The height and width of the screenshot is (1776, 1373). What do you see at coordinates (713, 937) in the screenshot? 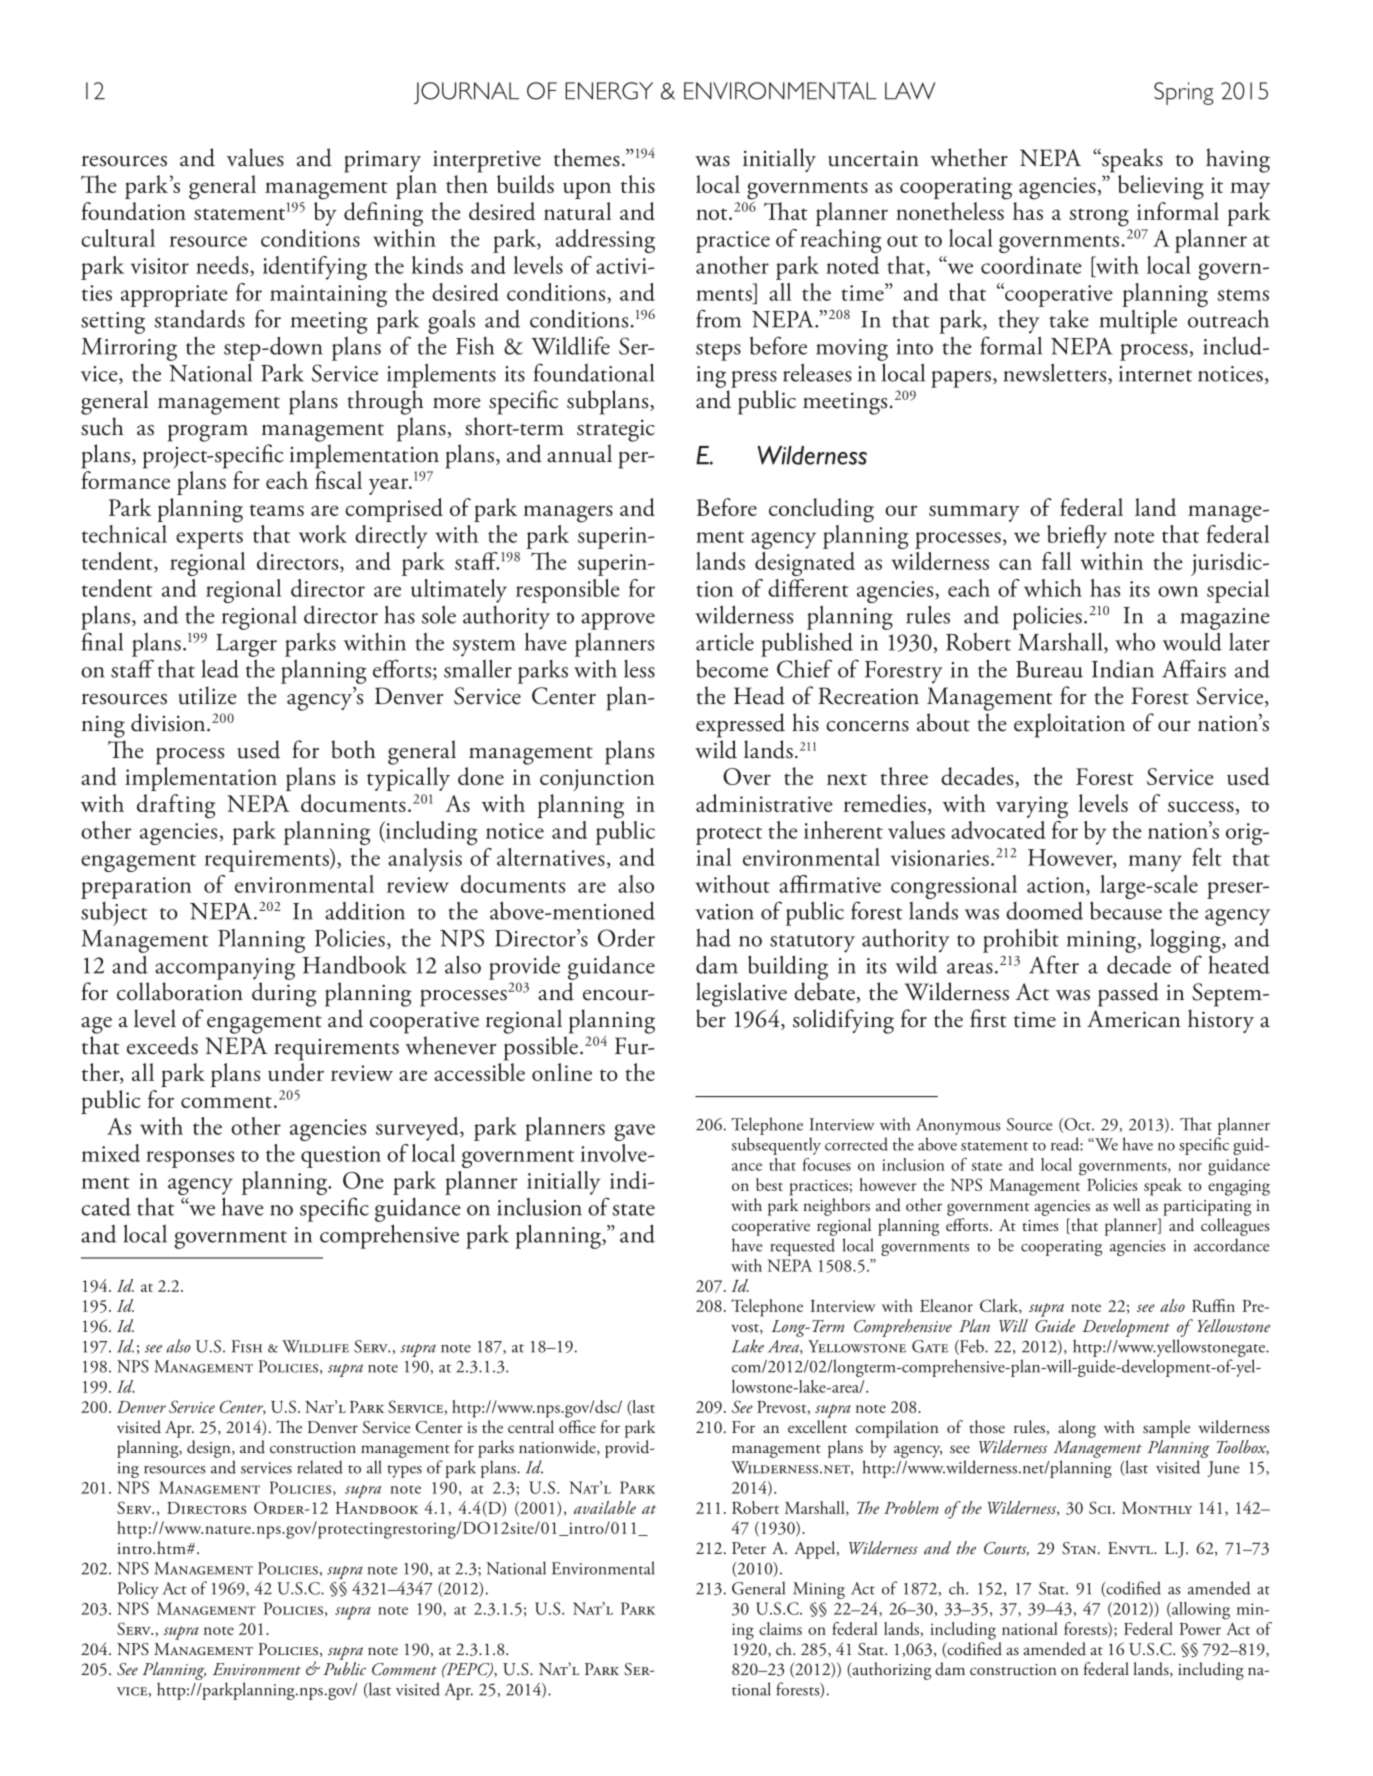
I see `had` at bounding box center [713, 937].
